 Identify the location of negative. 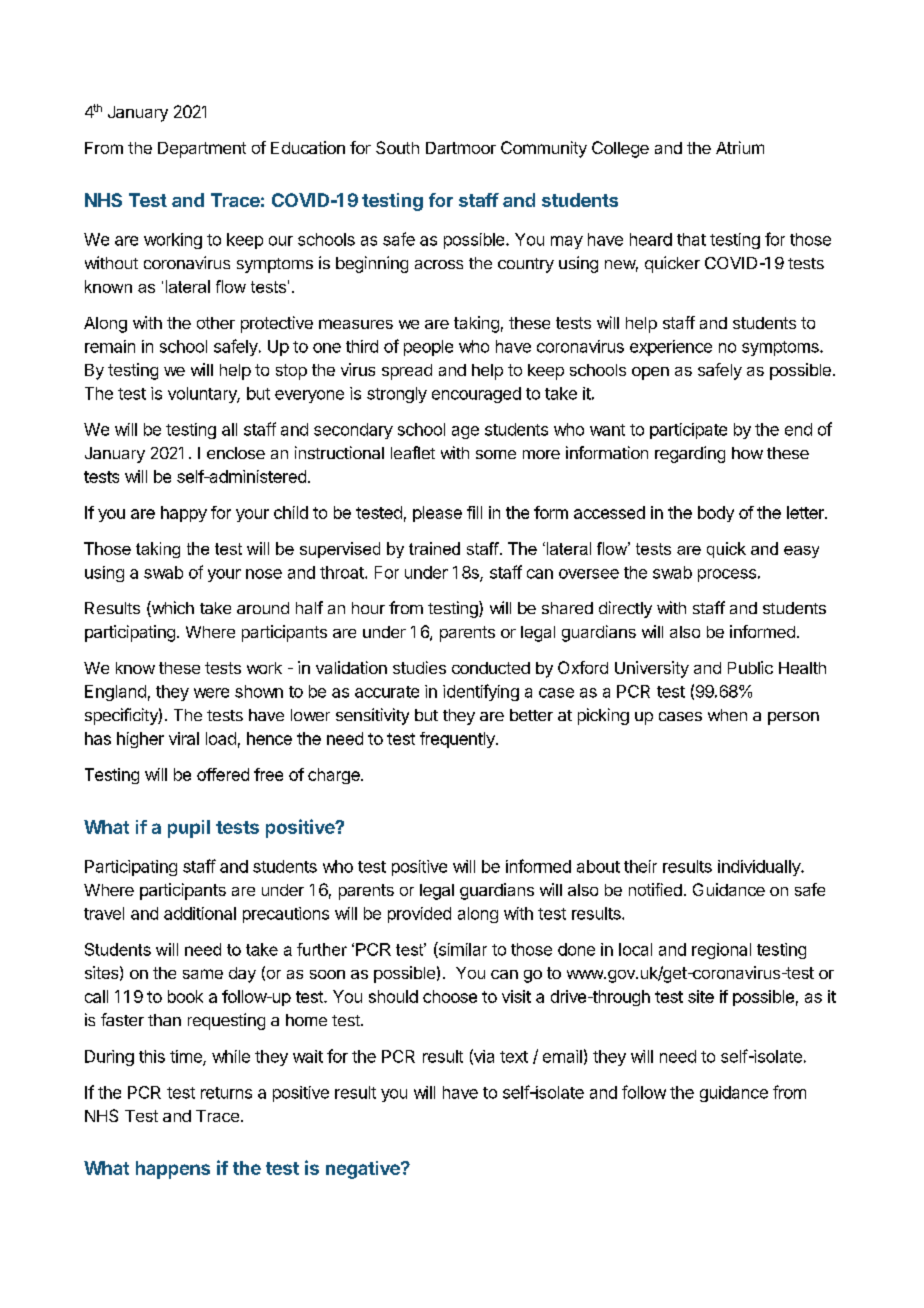
(364, 1170).
